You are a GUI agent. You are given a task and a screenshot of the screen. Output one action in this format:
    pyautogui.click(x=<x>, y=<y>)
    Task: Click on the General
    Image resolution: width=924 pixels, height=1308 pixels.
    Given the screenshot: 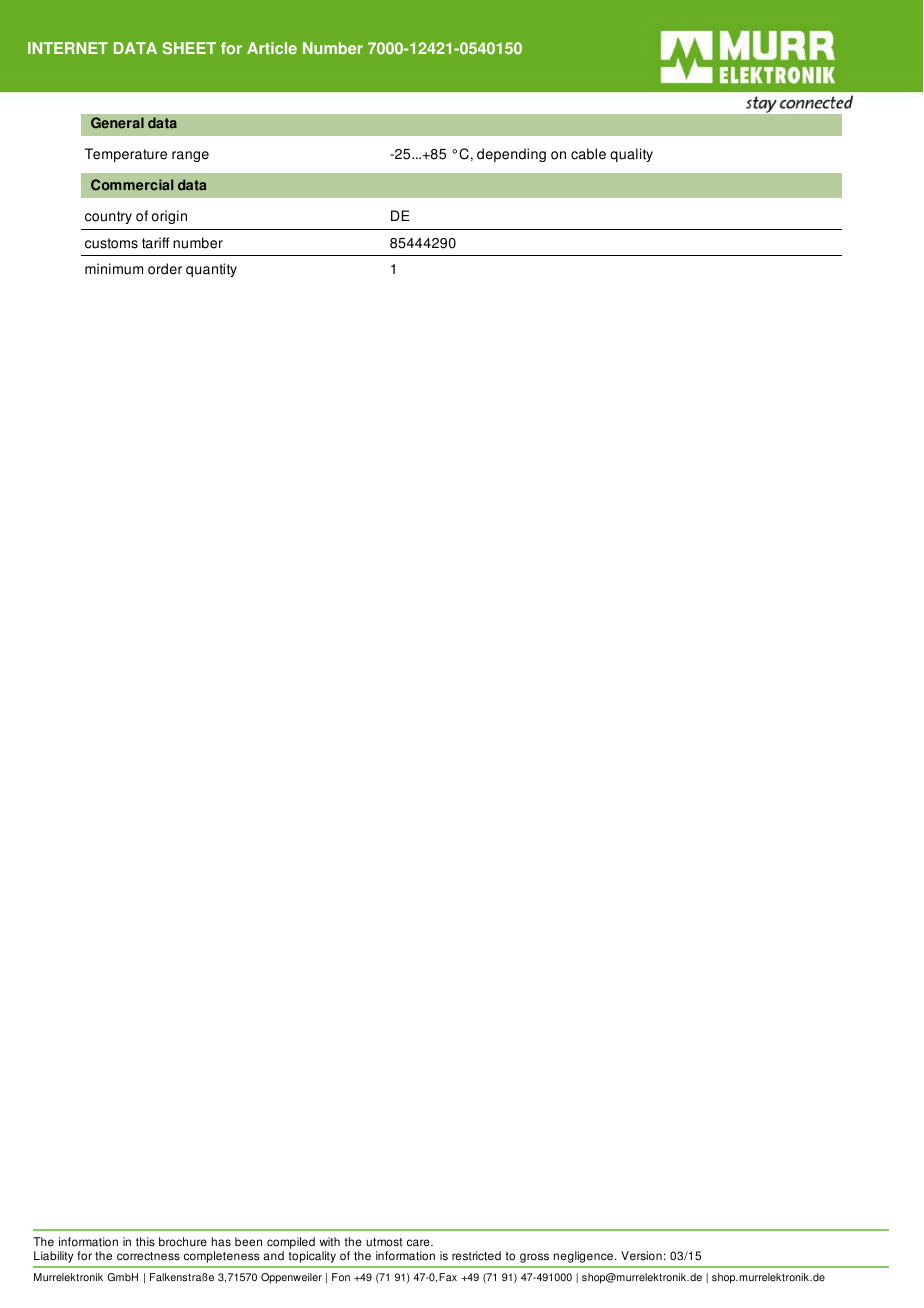 What is the action you would take?
    pyautogui.click(x=117, y=123)
